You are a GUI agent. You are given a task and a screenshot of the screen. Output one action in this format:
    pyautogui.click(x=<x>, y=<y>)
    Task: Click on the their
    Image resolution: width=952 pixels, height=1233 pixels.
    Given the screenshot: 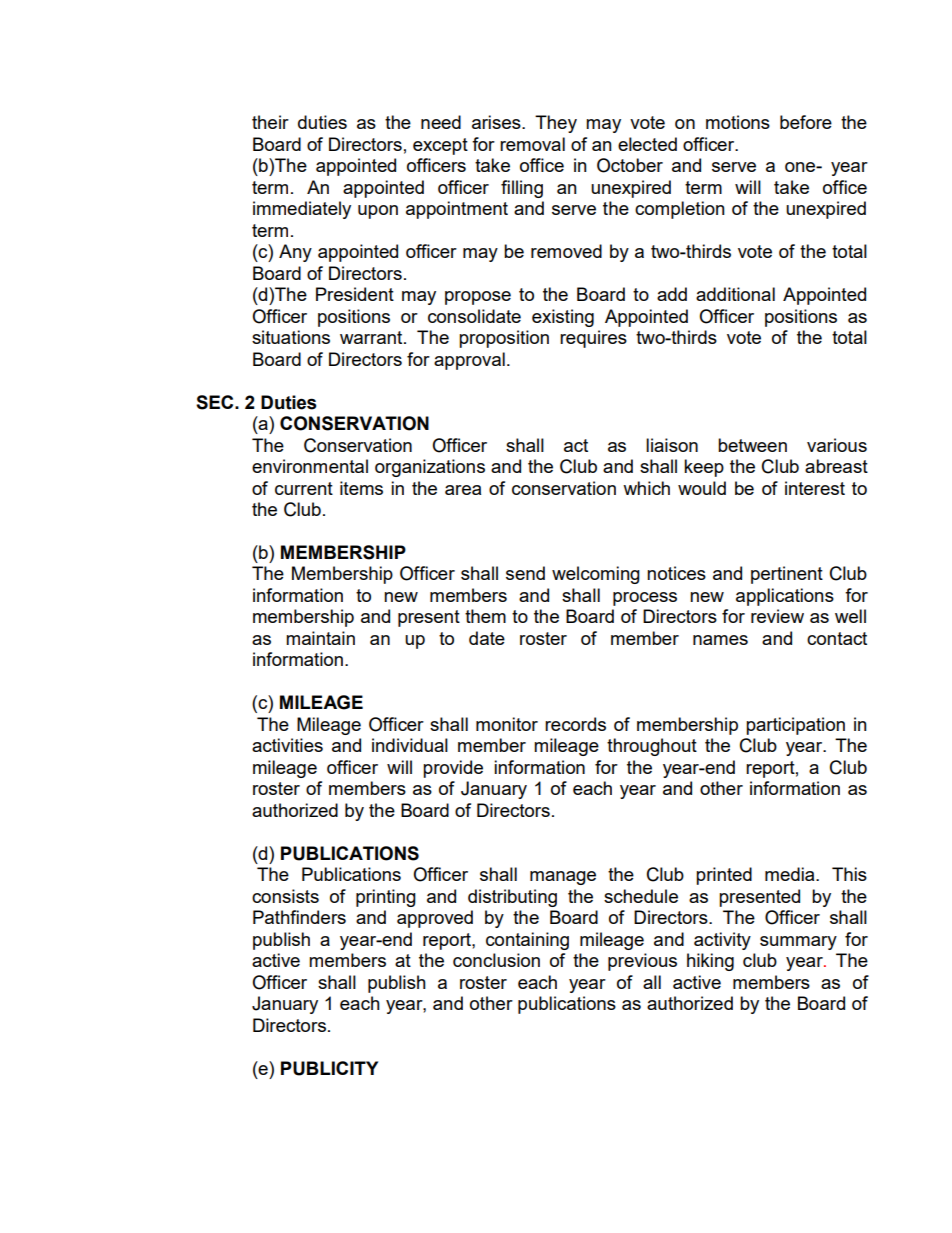 What is the action you would take?
    pyautogui.click(x=270, y=122)
